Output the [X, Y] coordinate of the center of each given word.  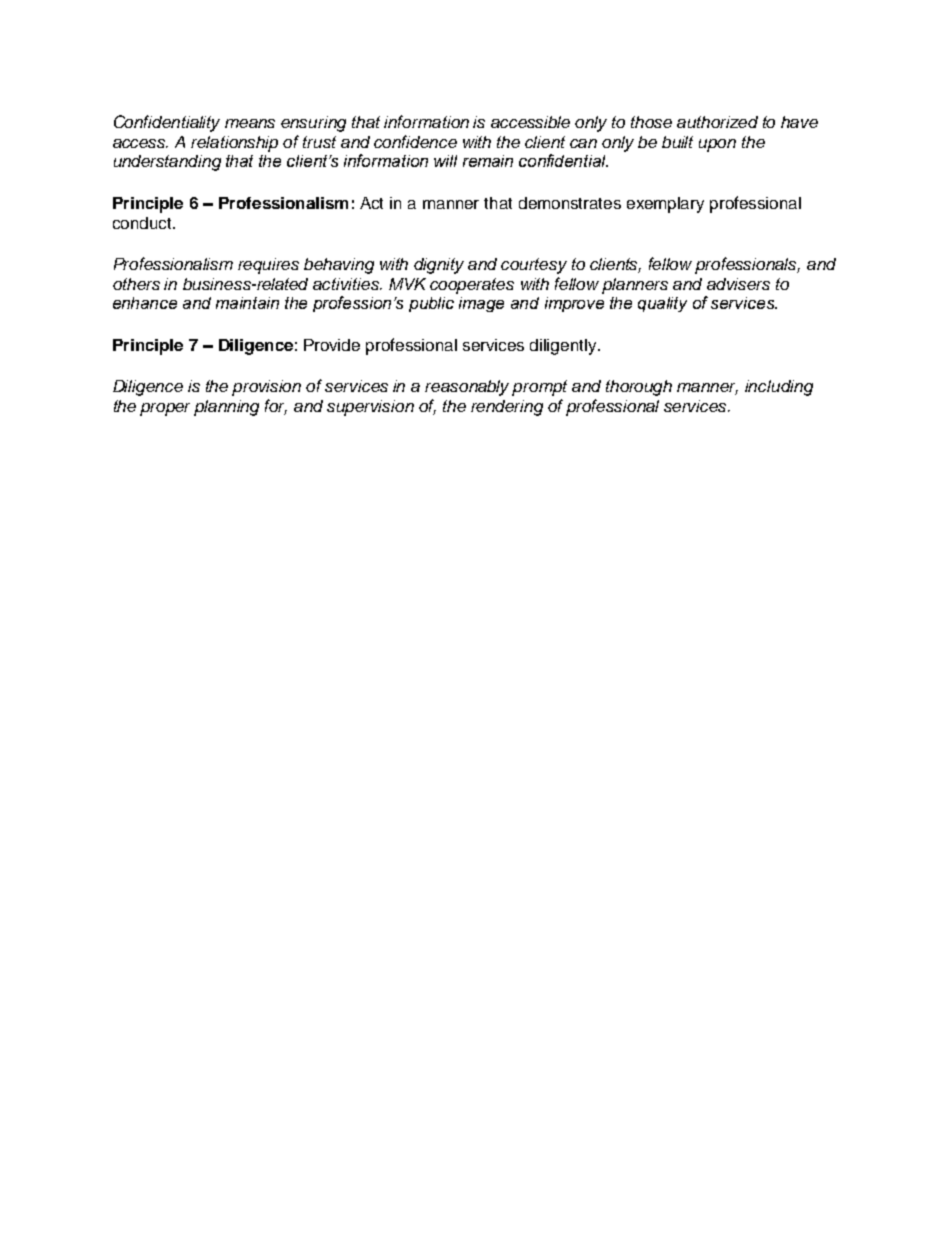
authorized [717, 122]
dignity [439, 266]
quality [662, 304]
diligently [564, 347]
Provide [332, 345]
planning [226, 408]
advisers [738, 284]
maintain [247, 303]
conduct [143, 223]
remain [488, 161]
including [779, 388]
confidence [415, 141]
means [250, 123]
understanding [167, 163]
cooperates [472, 286]
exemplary [665, 205]
